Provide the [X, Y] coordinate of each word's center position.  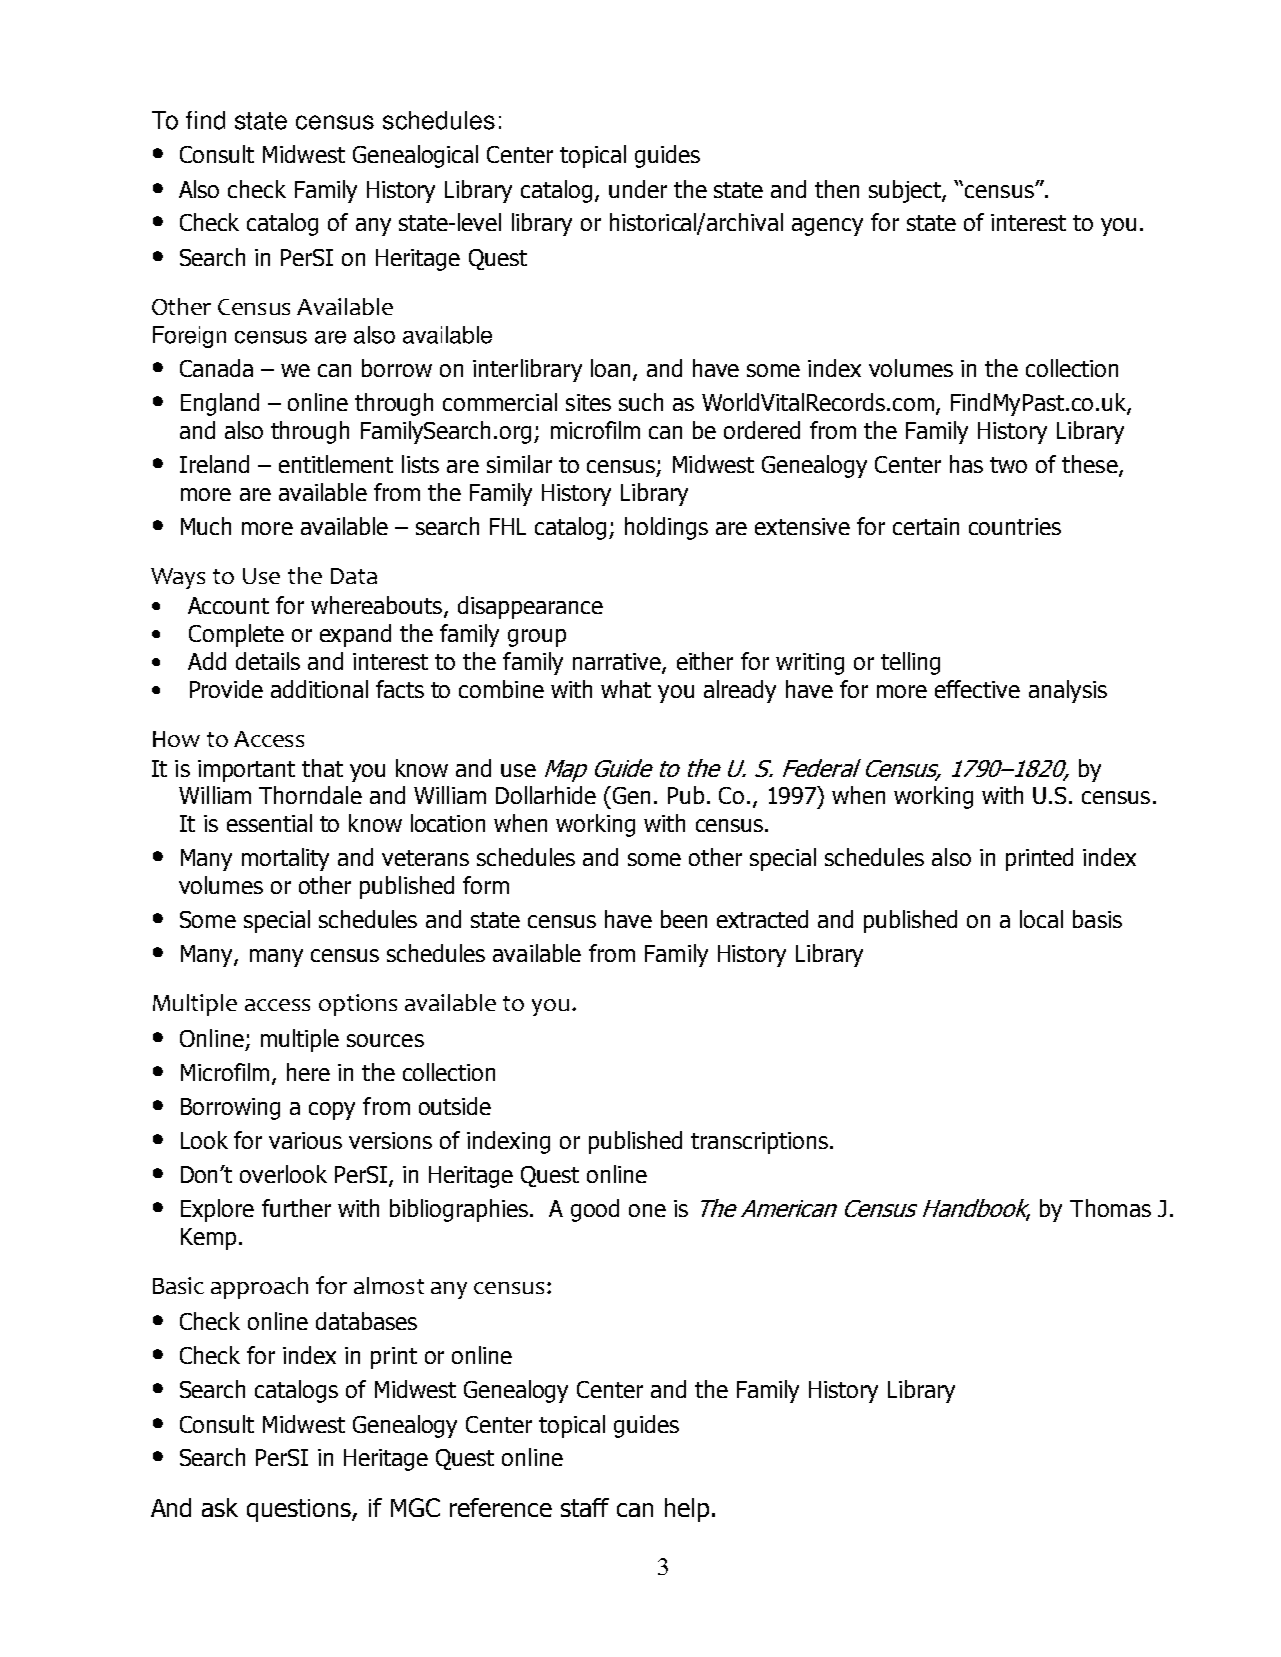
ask [220, 1507]
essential [269, 823]
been [684, 919]
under [638, 189]
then [837, 189]
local [1041, 919]
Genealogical [415, 156]
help [687, 1510]
